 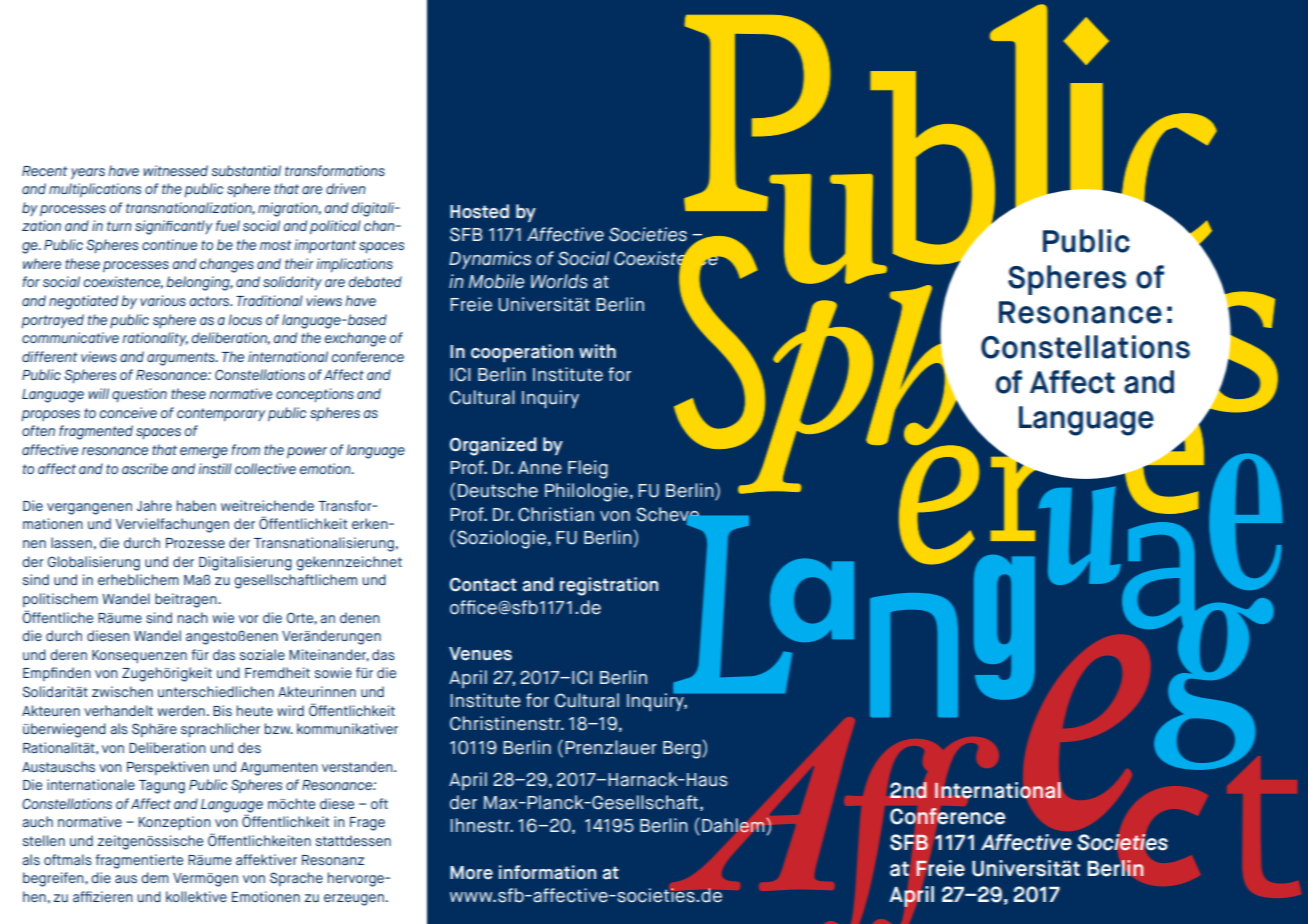 What do you see at coordinates (367, 824) in the image?
I see `Frage` at bounding box center [367, 824].
